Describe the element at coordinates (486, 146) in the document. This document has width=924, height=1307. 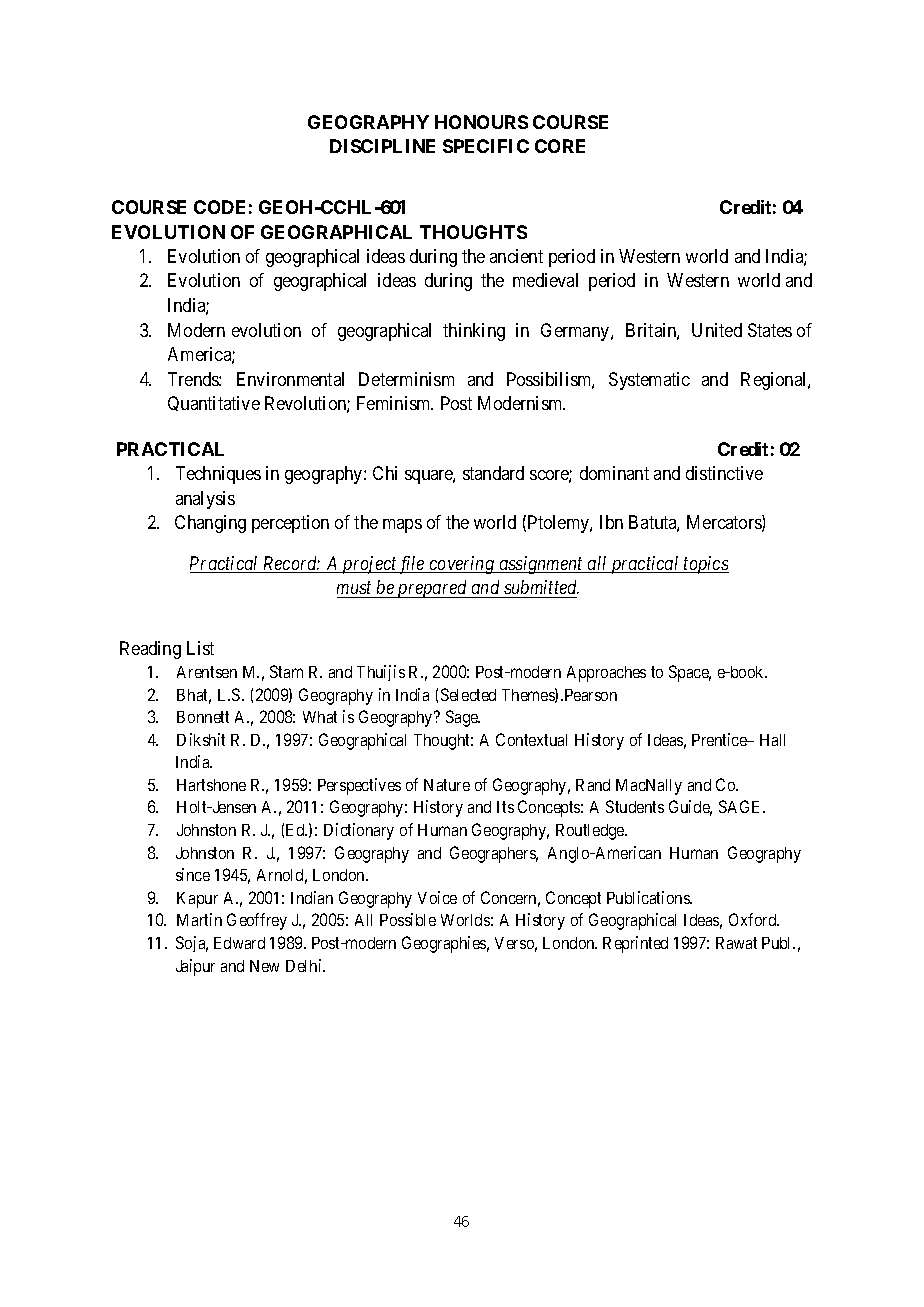
I see `SPECIFIC` at that location.
